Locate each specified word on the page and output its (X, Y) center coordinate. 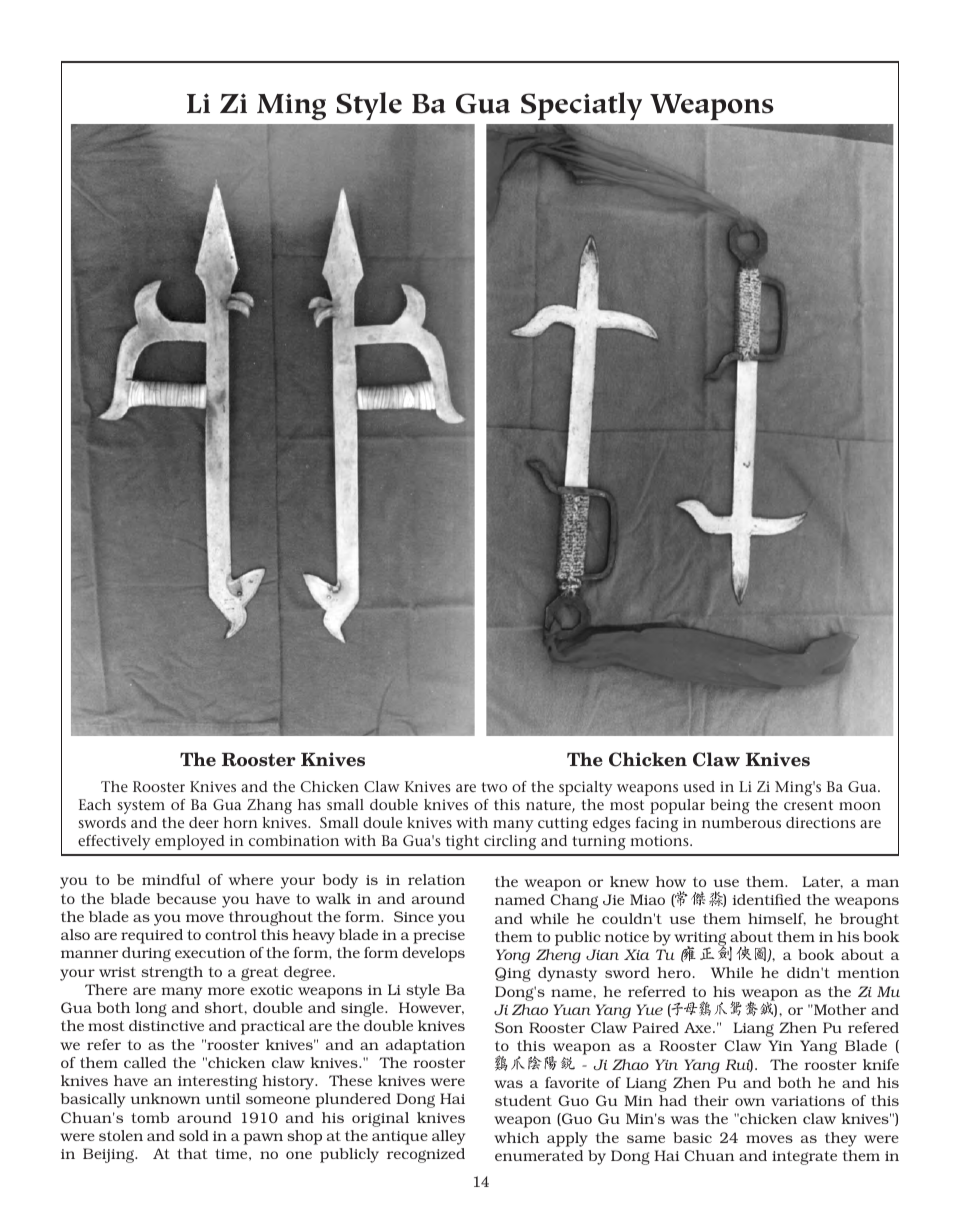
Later (822, 882)
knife (881, 1064)
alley (448, 1137)
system (141, 807)
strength (172, 973)
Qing (513, 974)
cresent (808, 805)
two (494, 787)
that (192, 1153)
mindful (171, 879)
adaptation (425, 1046)
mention (868, 973)
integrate (804, 1158)
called (145, 1062)
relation (436, 879)
